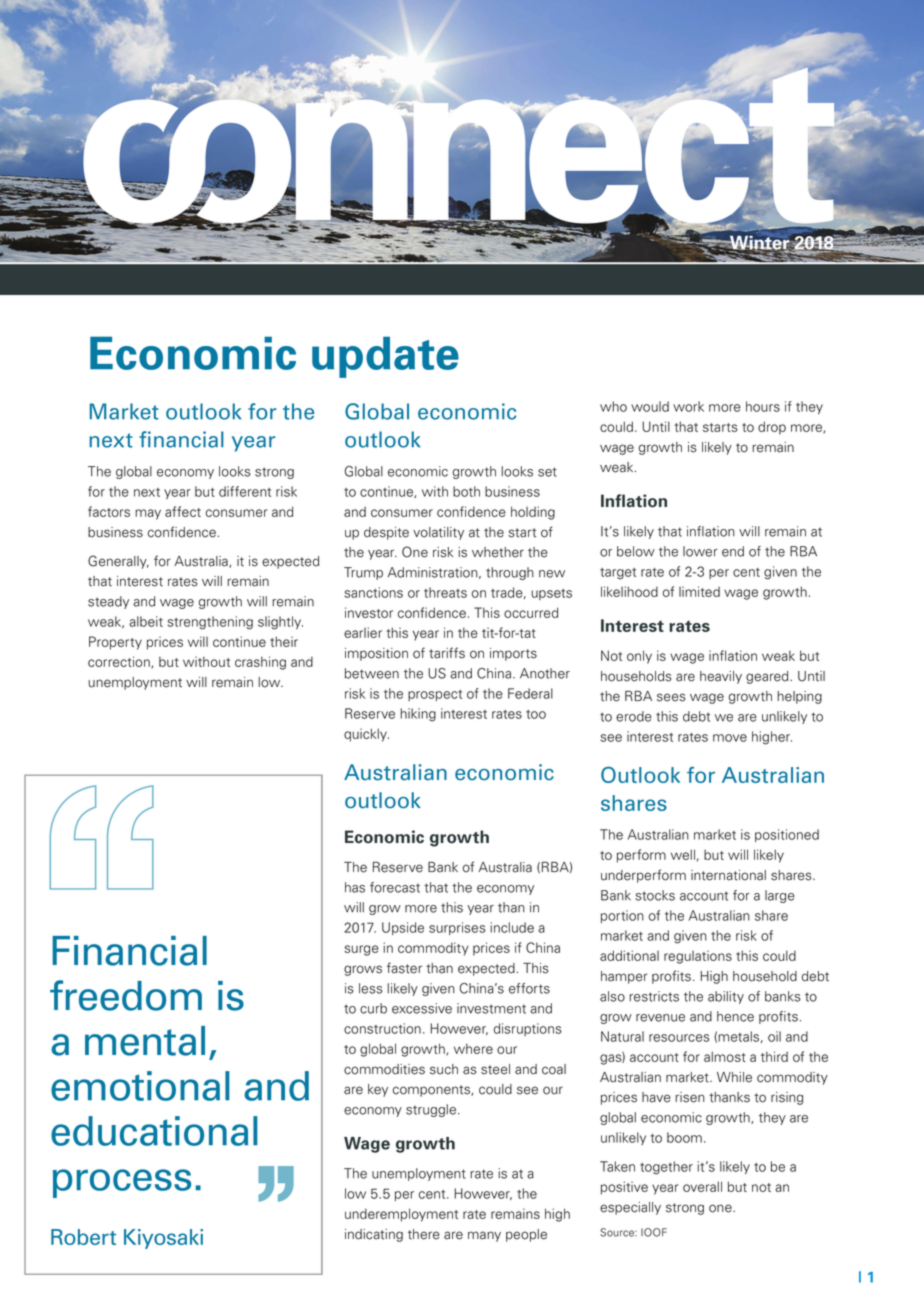  What do you see at coordinates (702, 1186) in the screenshot?
I see `overall` at bounding box center [702, 1186].
